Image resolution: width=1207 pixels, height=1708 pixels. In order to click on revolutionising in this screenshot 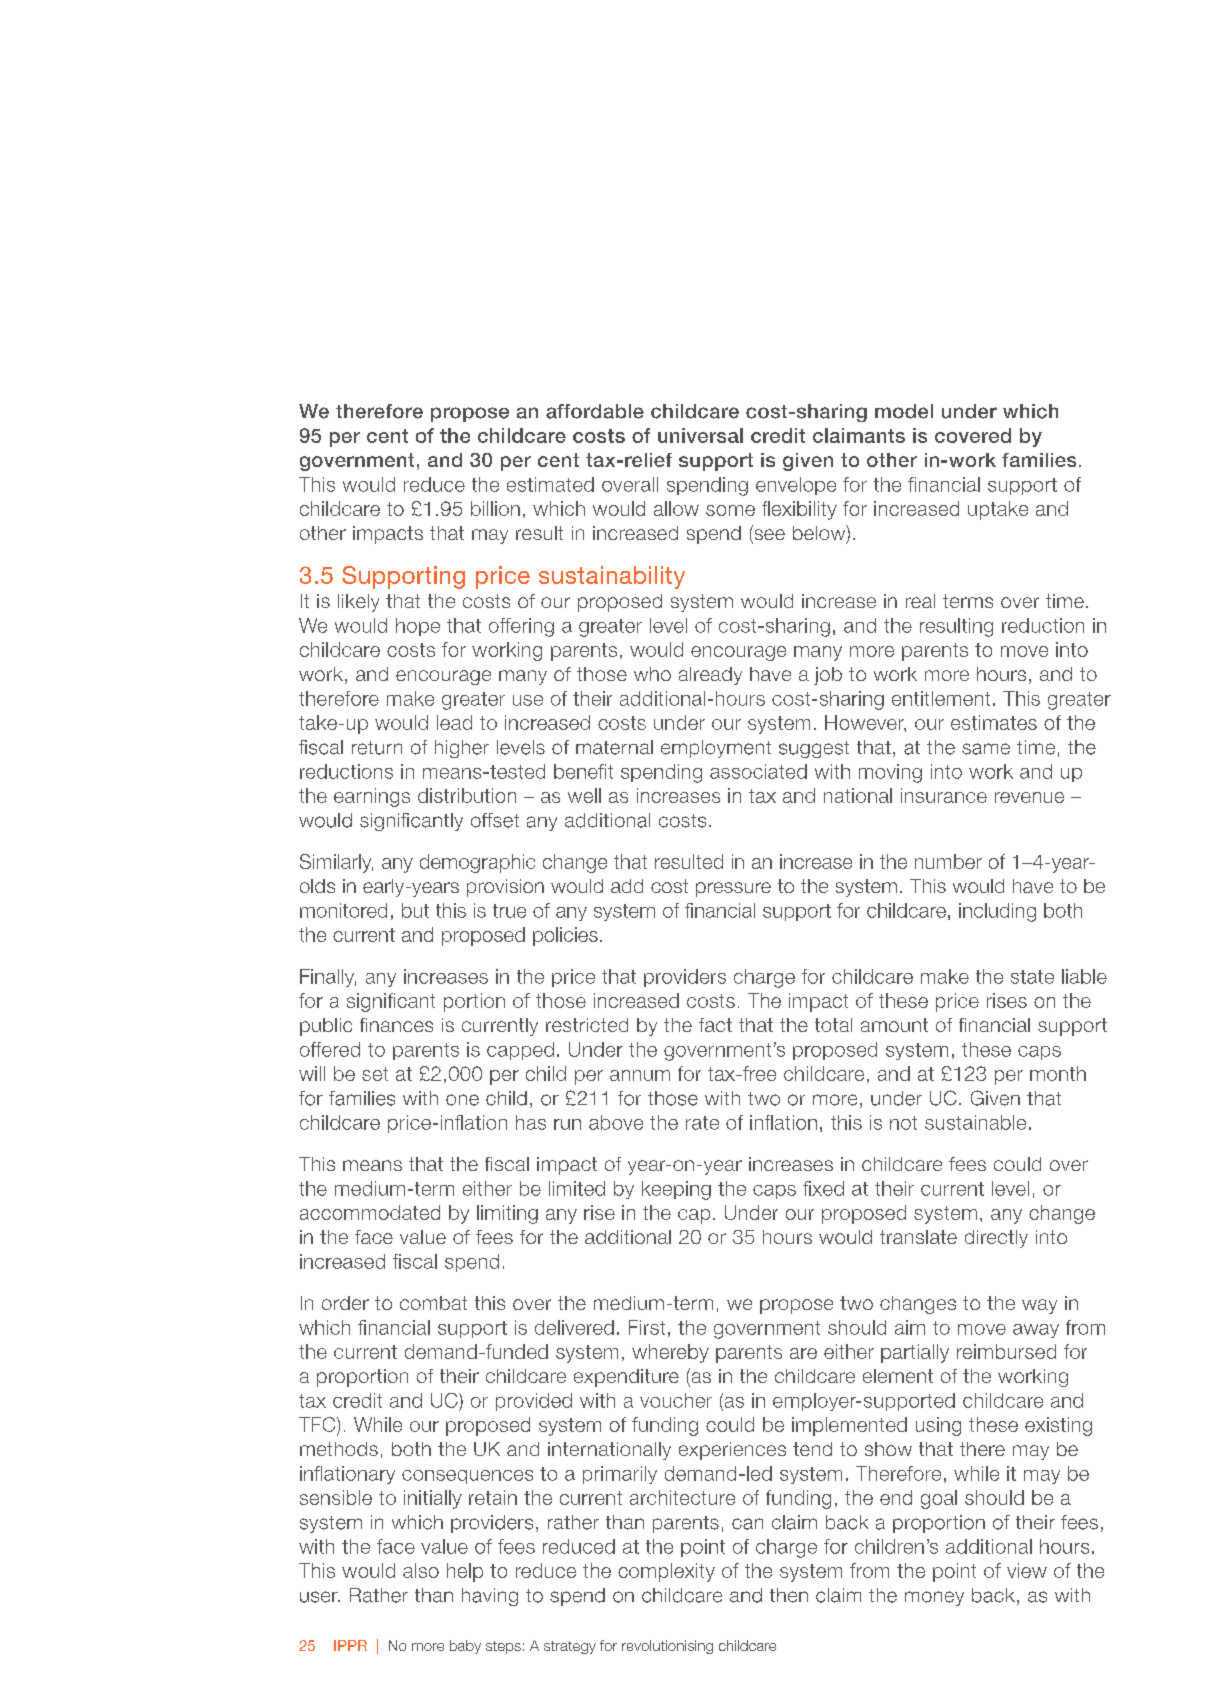, I will do `click(667, 1647)`.
